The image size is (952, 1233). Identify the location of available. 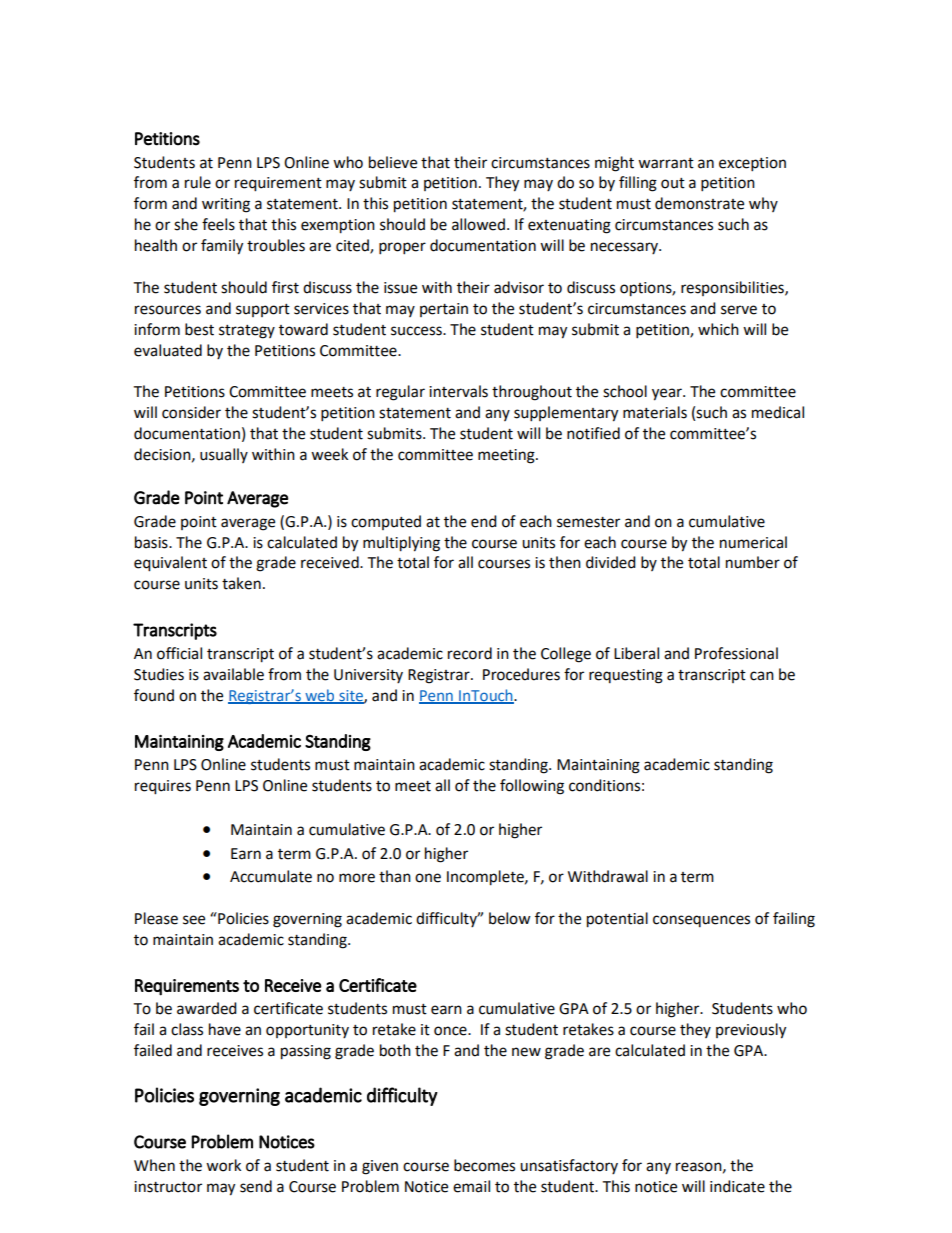
(233, 674).
